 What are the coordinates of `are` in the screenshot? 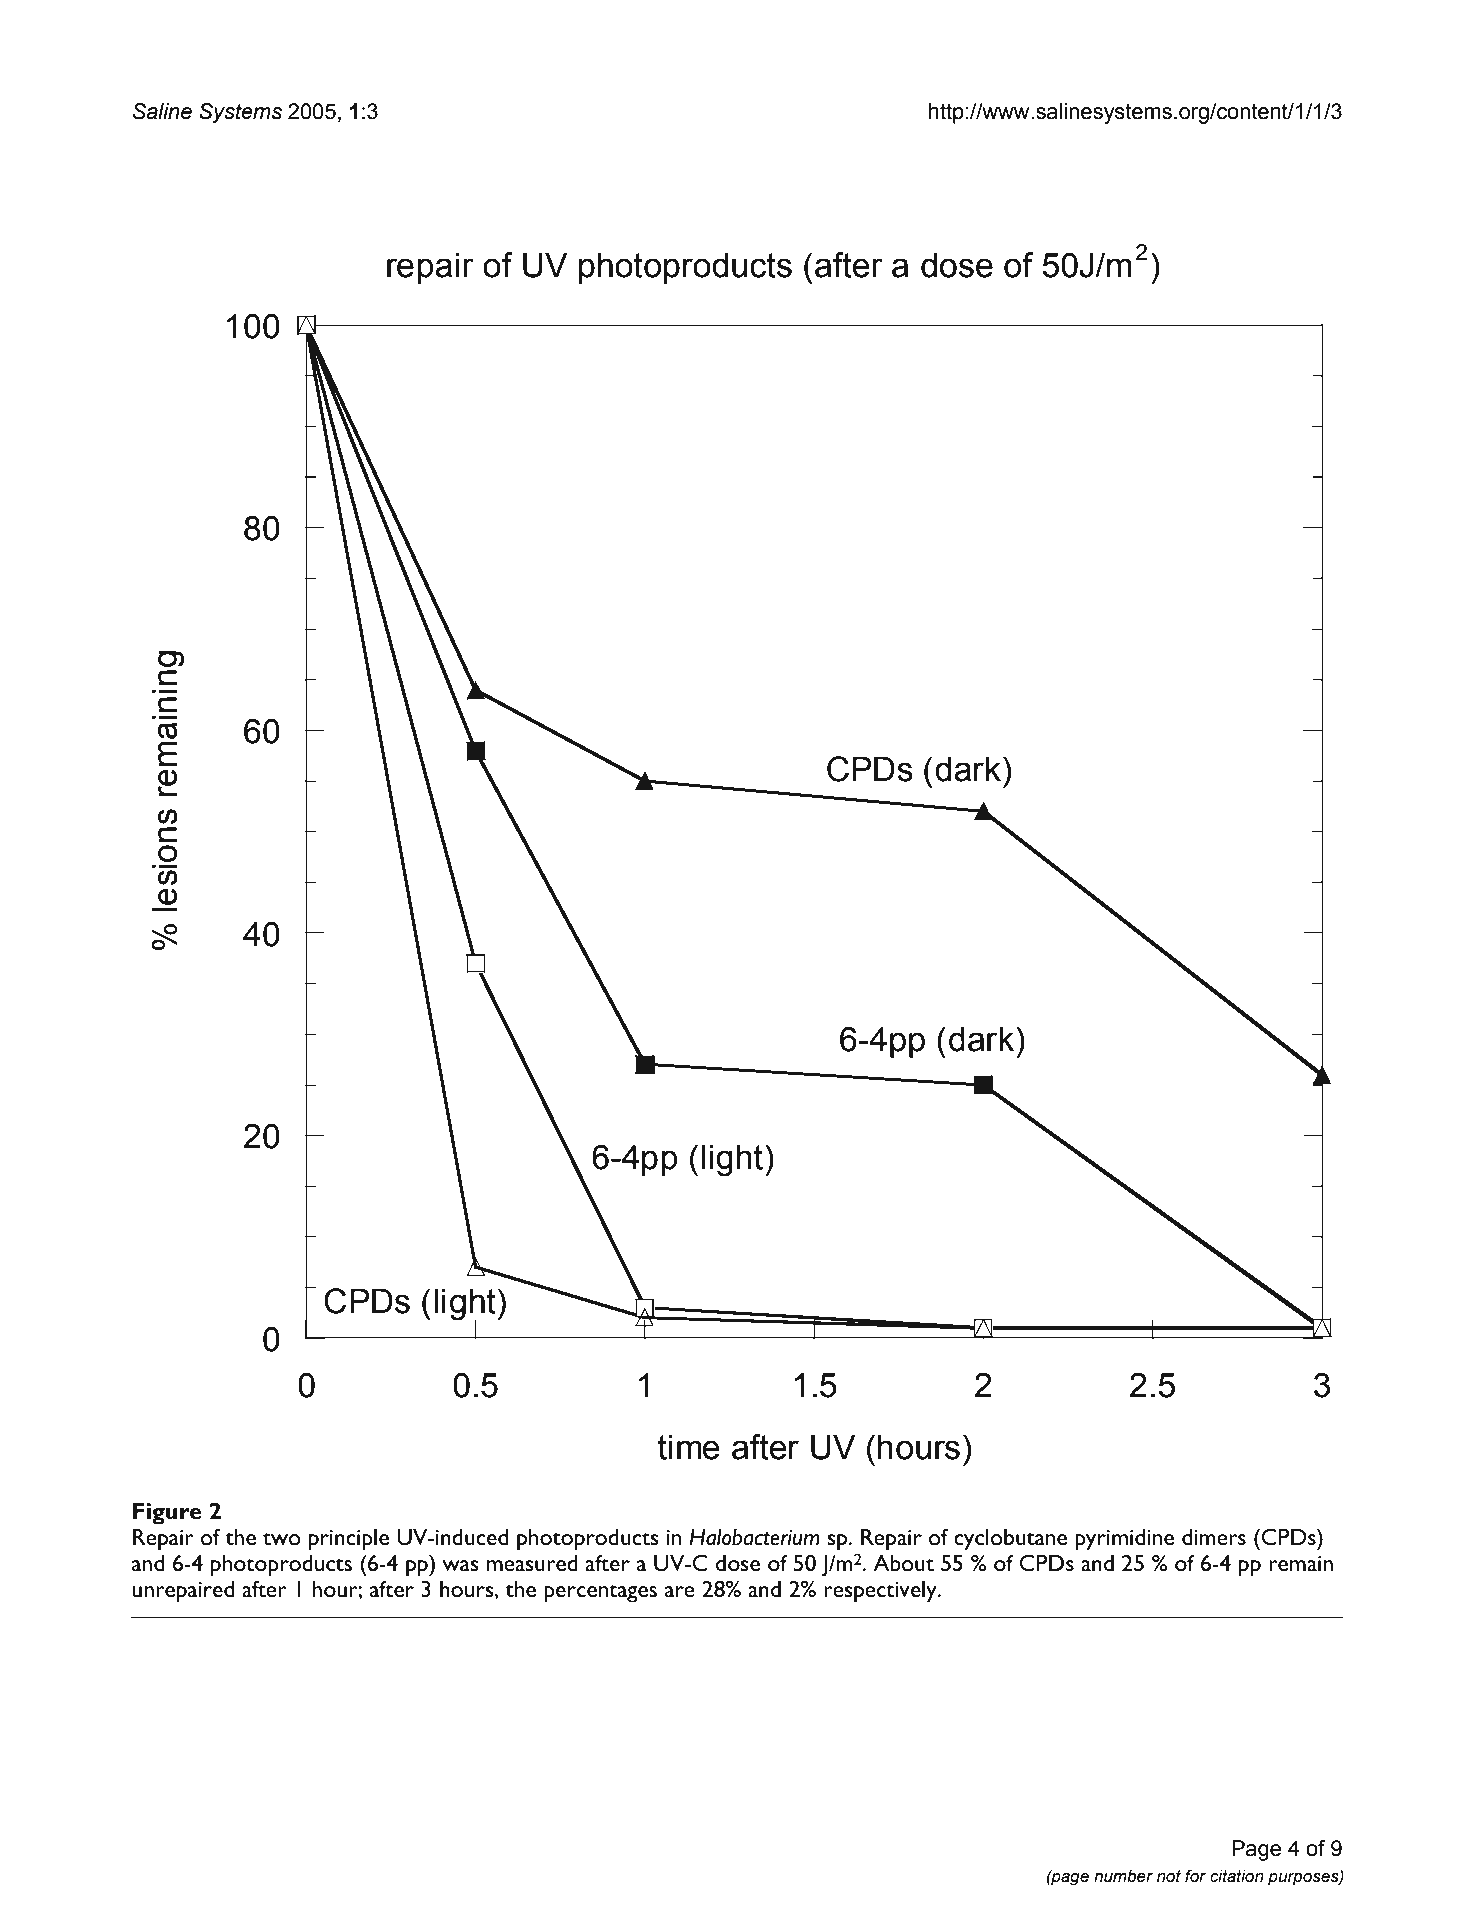 It's located at (680, 1592).
